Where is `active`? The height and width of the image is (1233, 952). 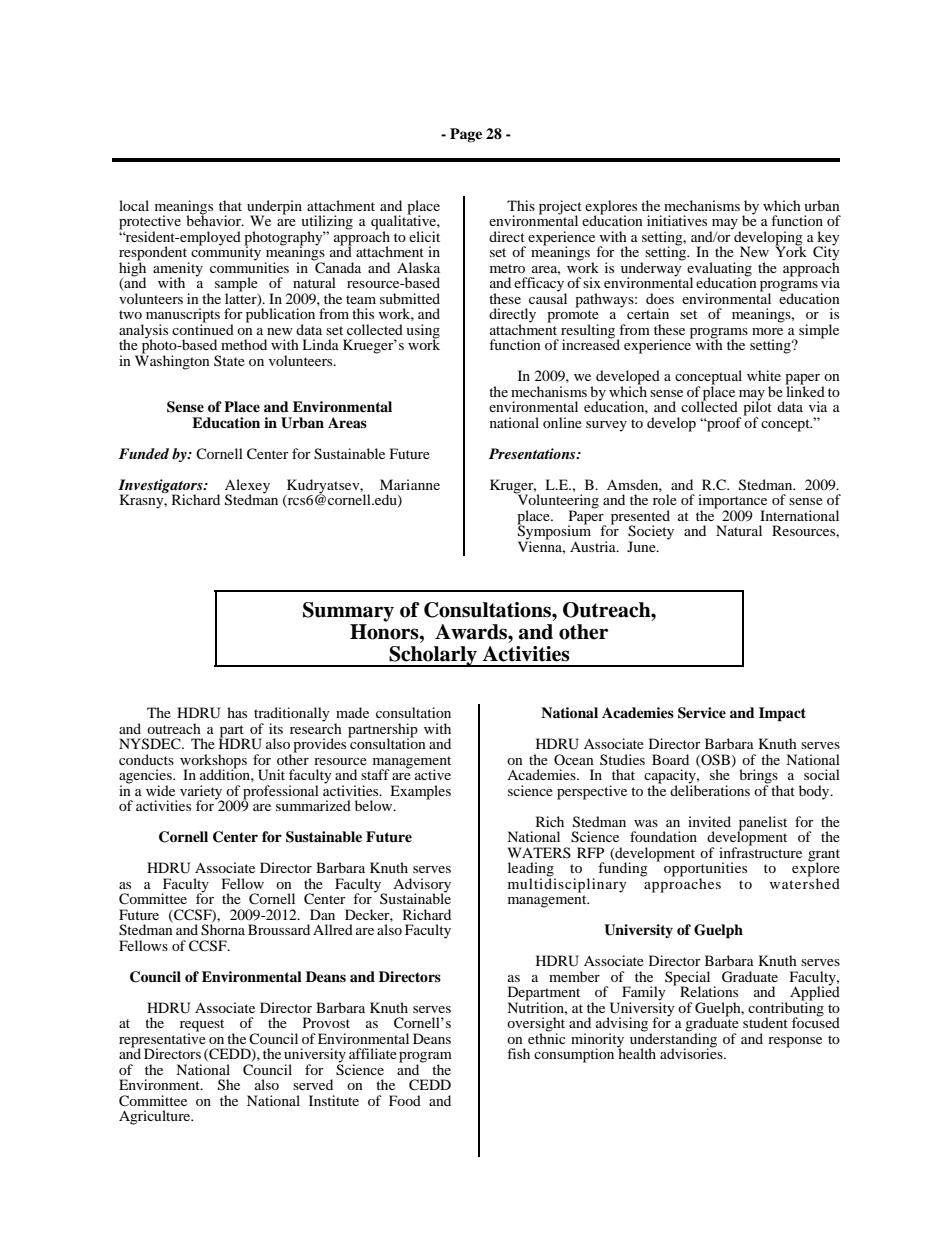 active is located at coordinates (433, 774).
